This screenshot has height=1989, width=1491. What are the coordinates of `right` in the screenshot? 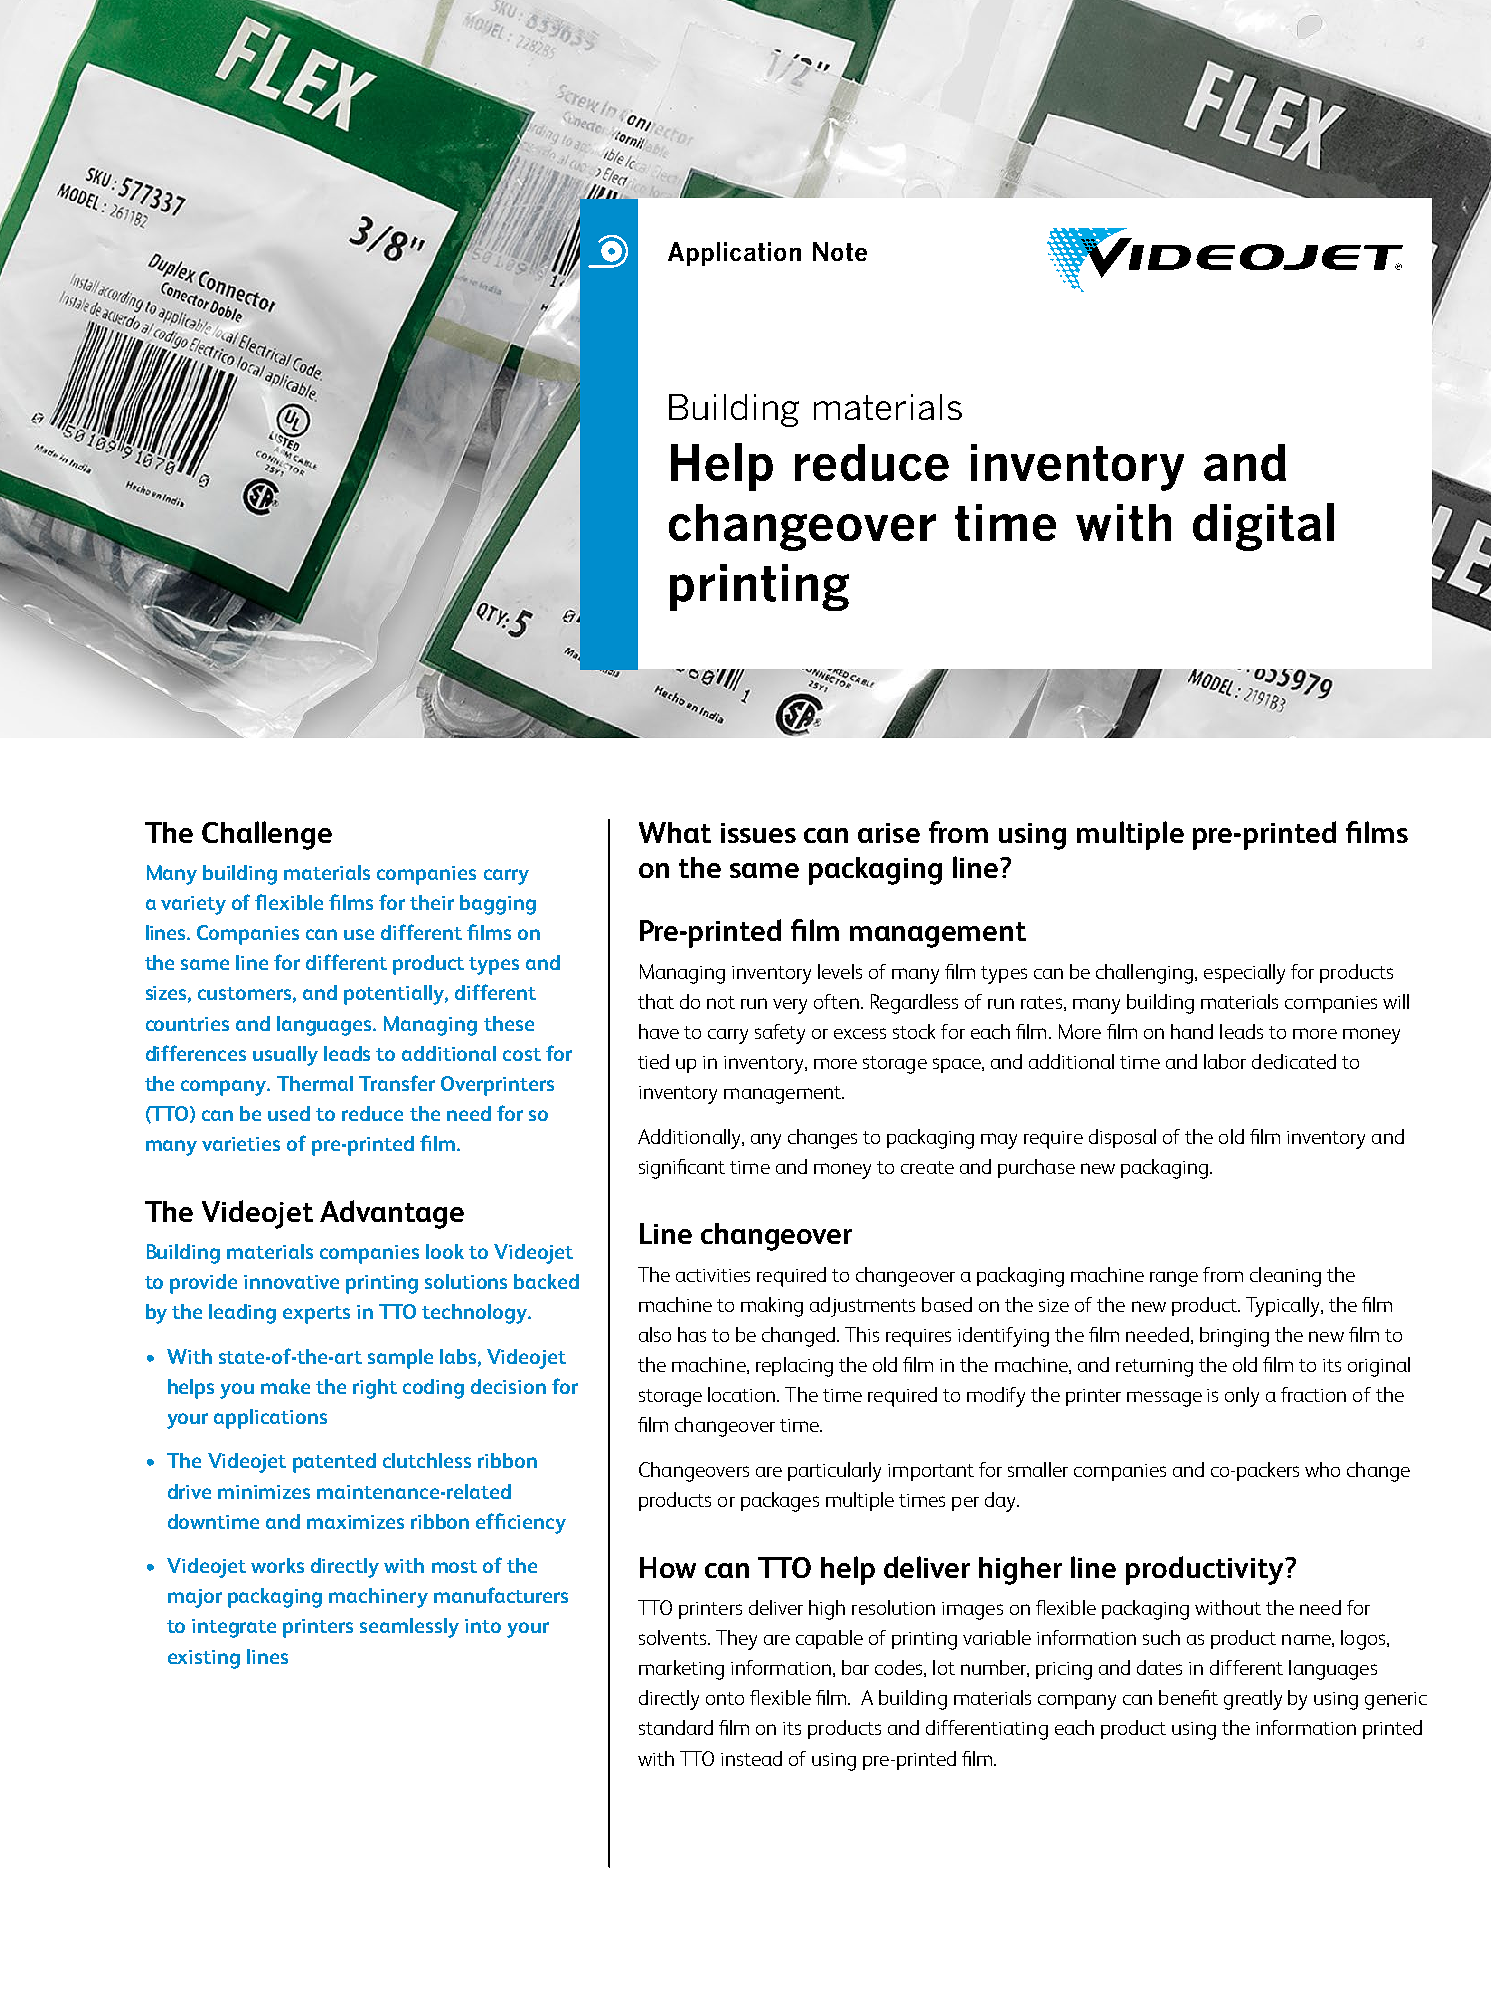 It's located at (375, 1389).
